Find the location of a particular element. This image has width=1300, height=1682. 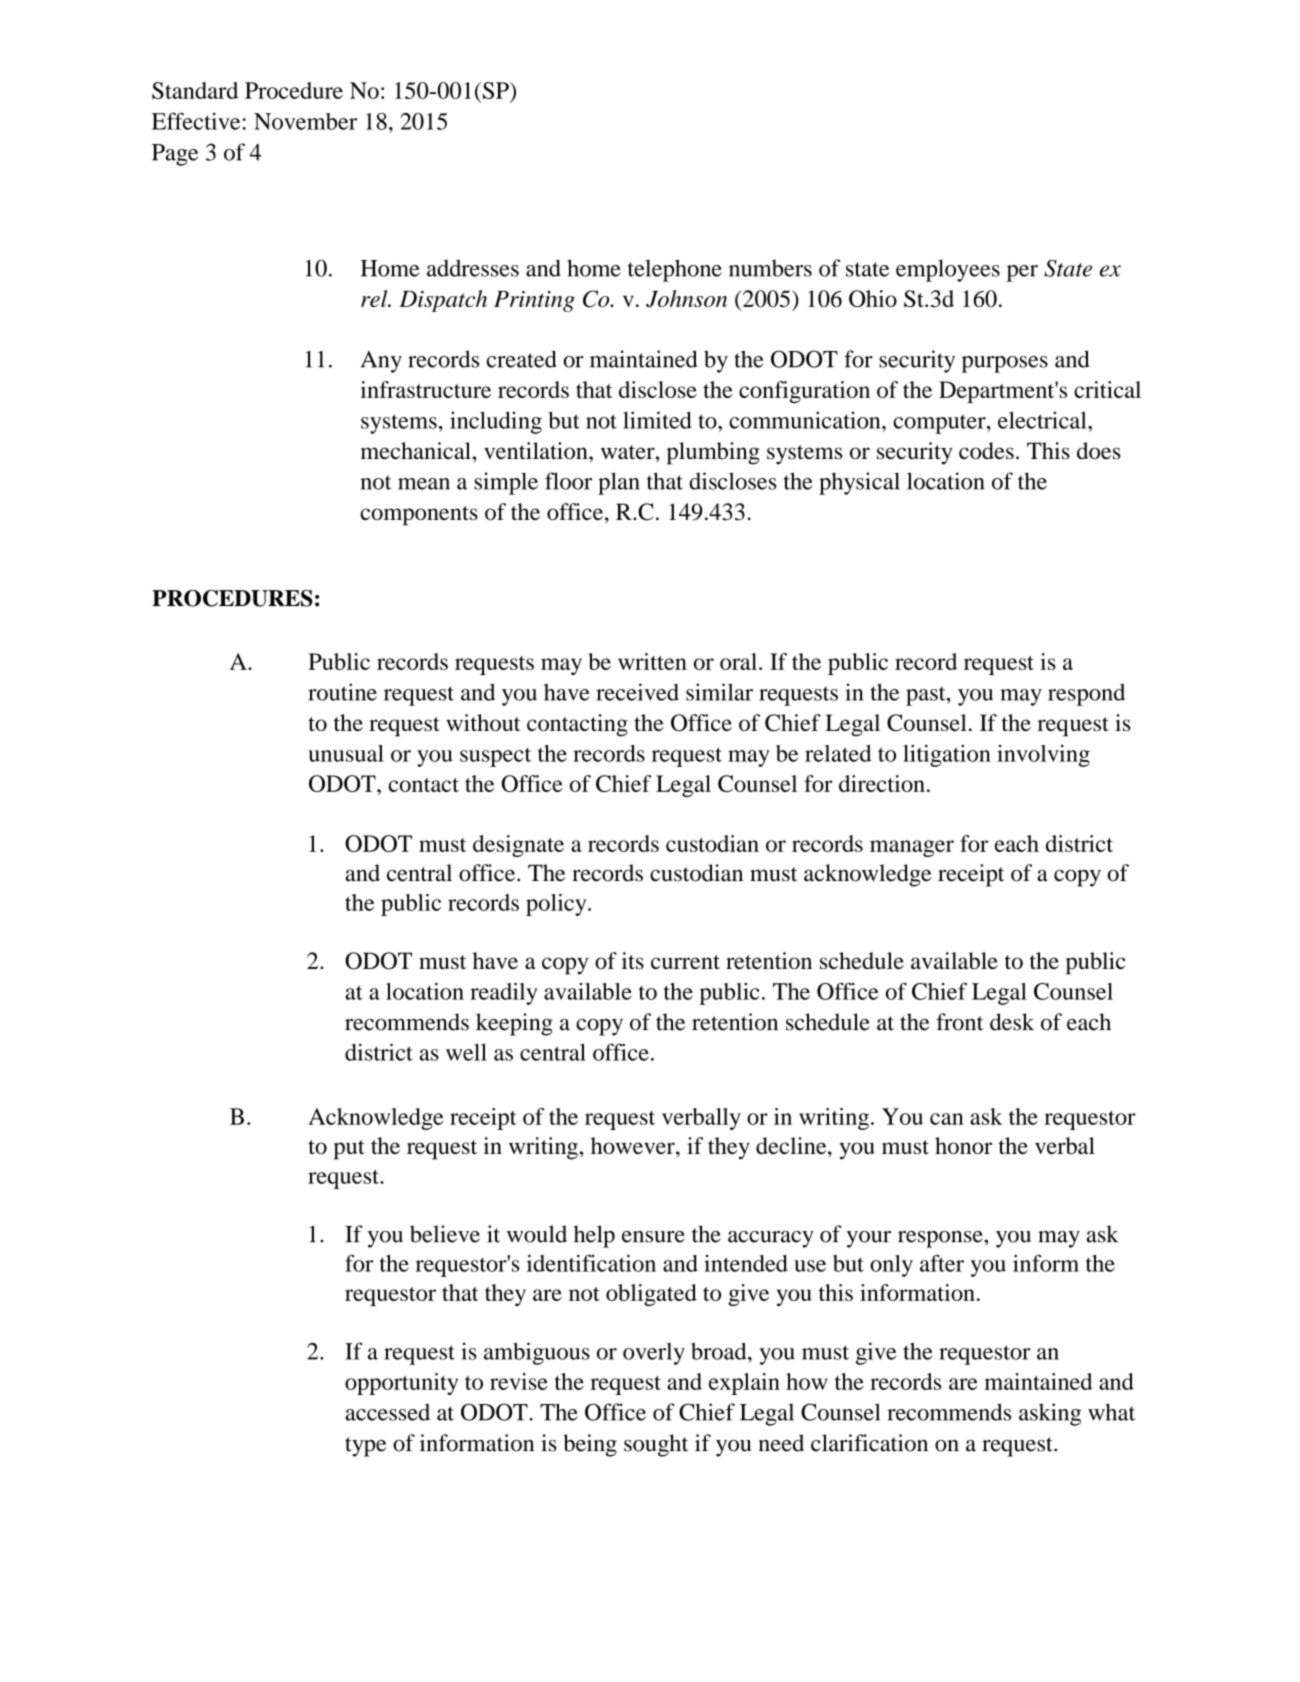

per is located at coordinates (1022, 273).
